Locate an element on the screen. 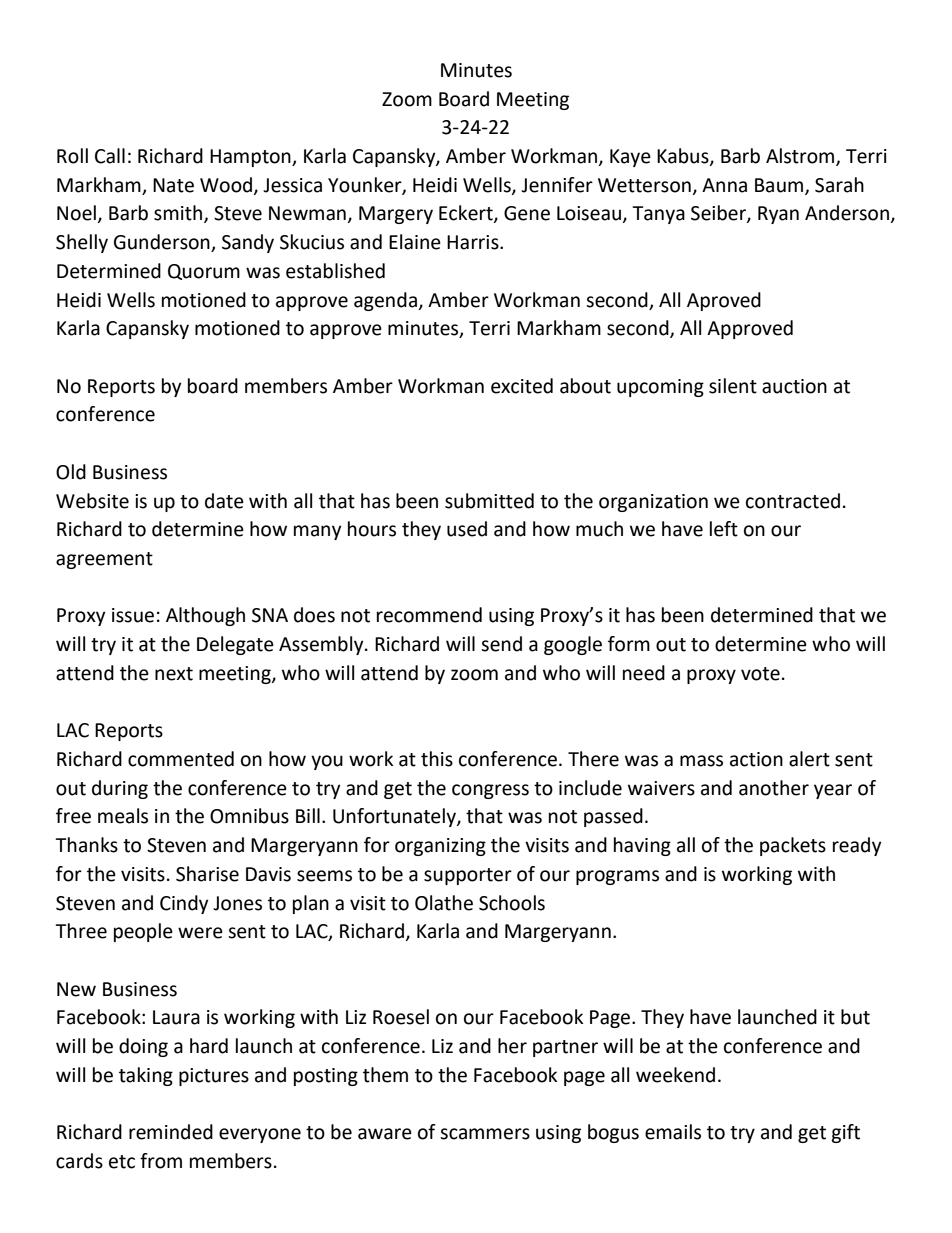  Baum is located at coordinates (780, 186).
